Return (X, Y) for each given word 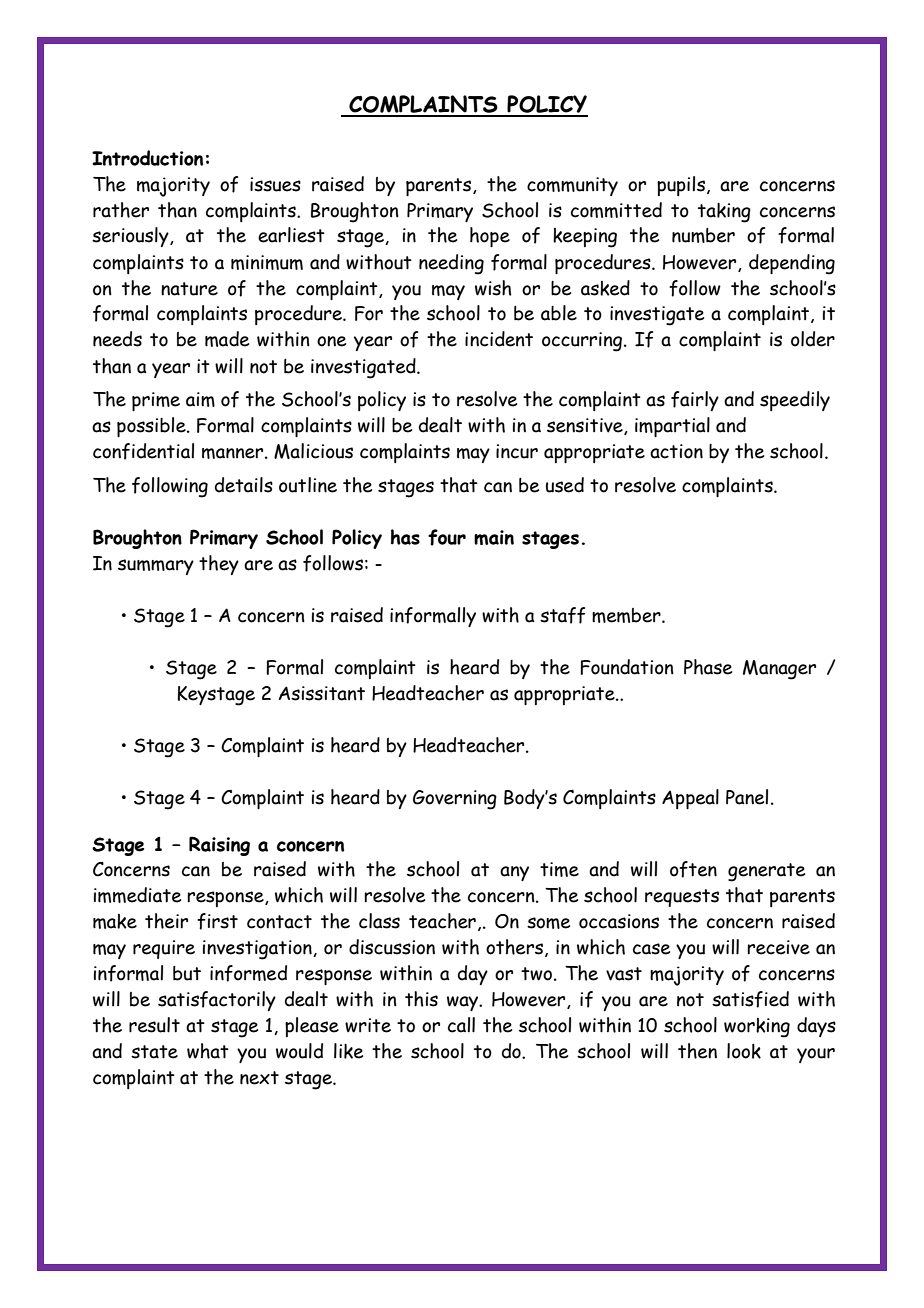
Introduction (147, 158)
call (461, 1025)
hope (490, 237)
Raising (219, 846)
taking (724, 213)
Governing (455, 800)
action (676, 451)
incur (517, 451)
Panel (747, 797)
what (208, 1051)
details (244, 485)
